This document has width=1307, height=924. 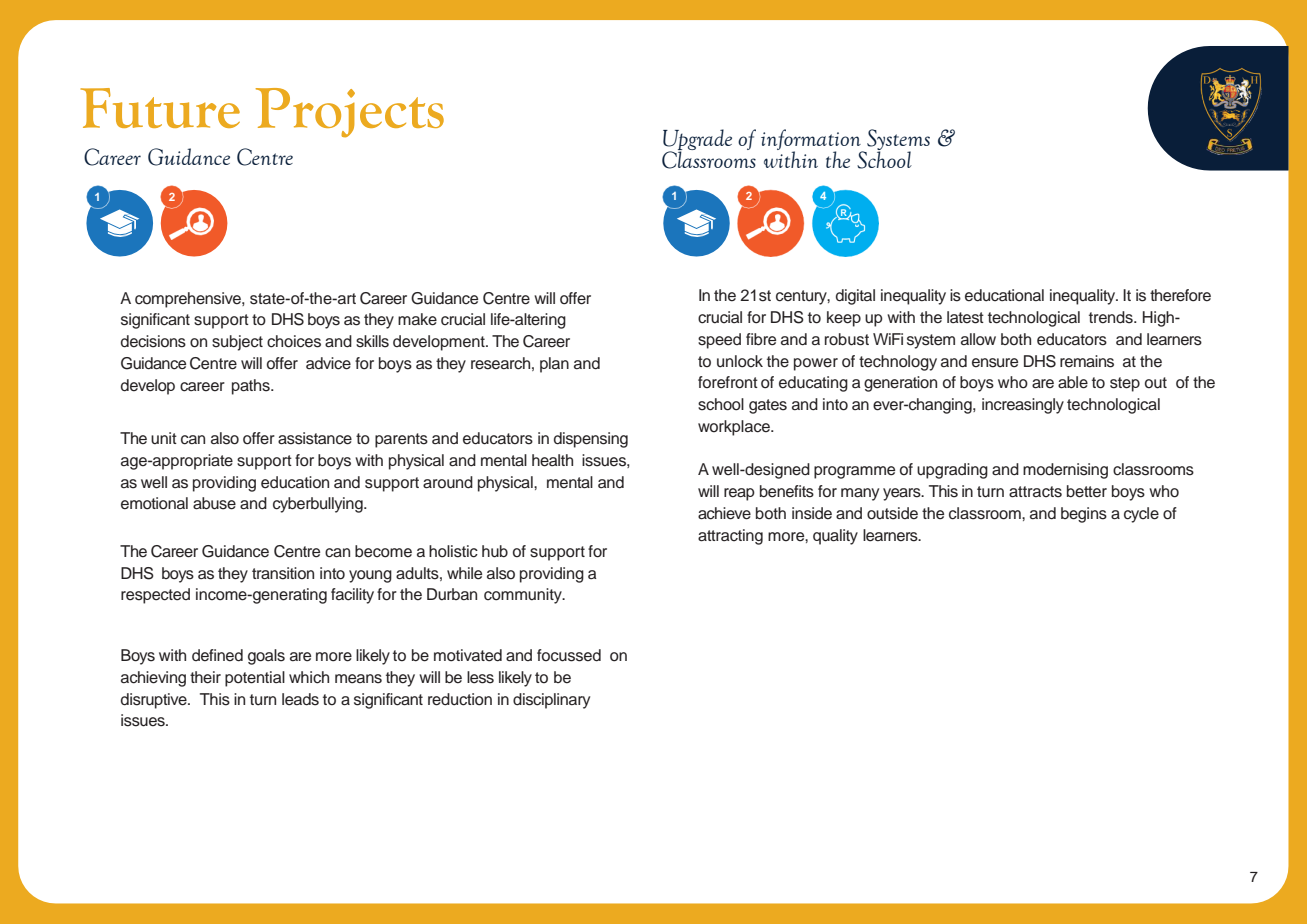 I want to click on increasingly, so click(x=1023, y=406).
